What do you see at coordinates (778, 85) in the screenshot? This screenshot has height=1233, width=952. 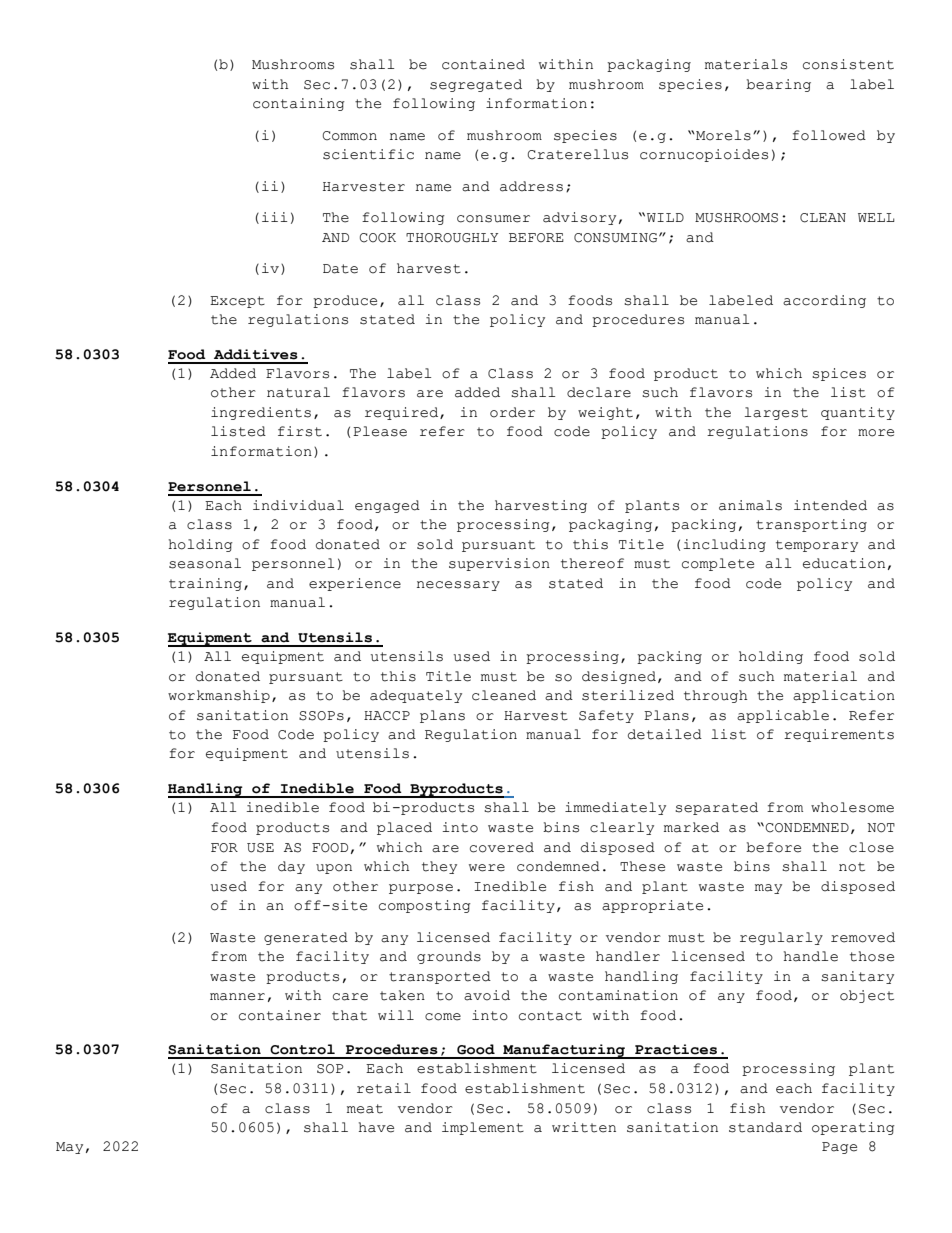 I see `bearing` at bounding box center [778, 85].
